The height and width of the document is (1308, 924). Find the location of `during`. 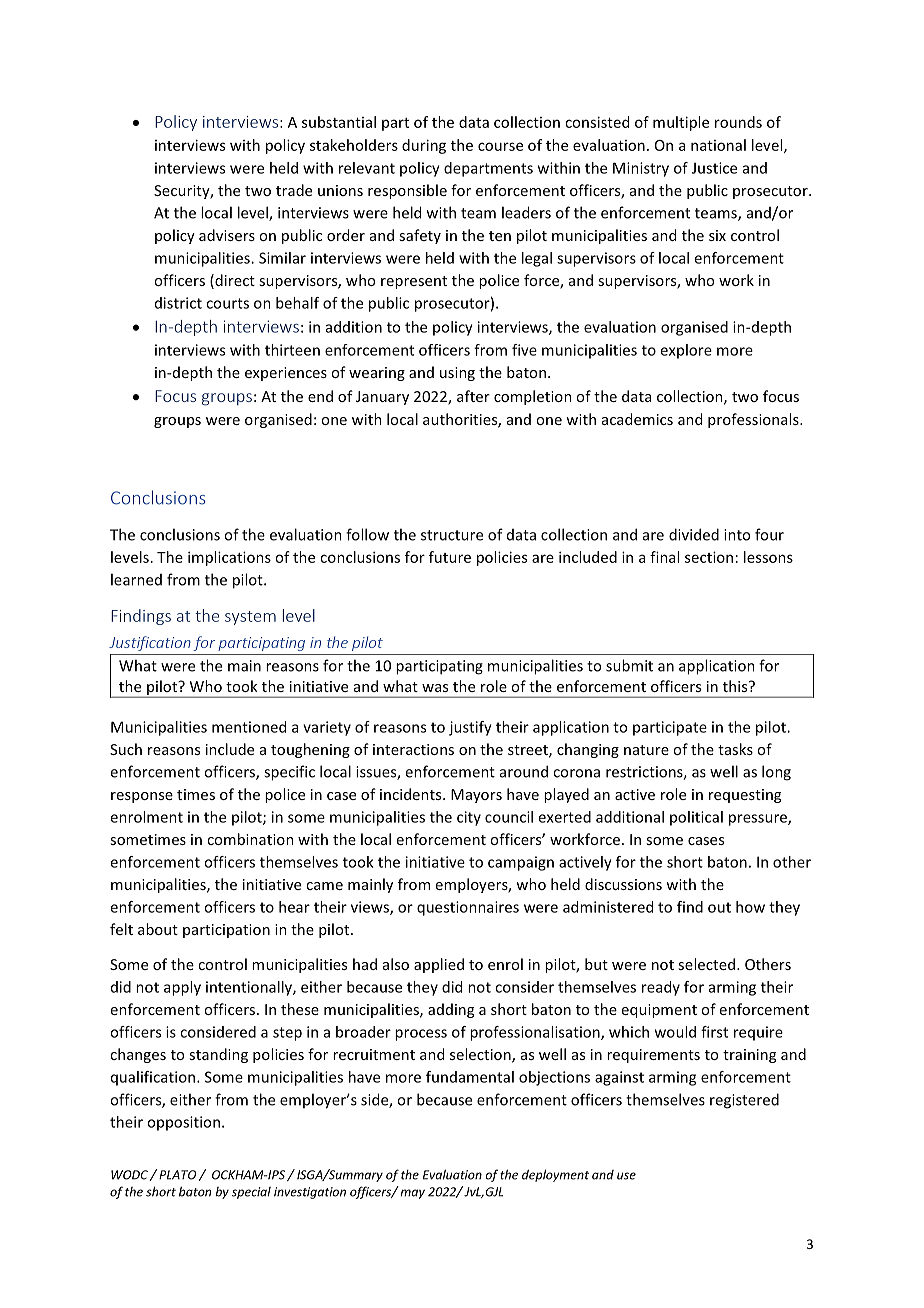

during is located at coordinates (424, 146).
